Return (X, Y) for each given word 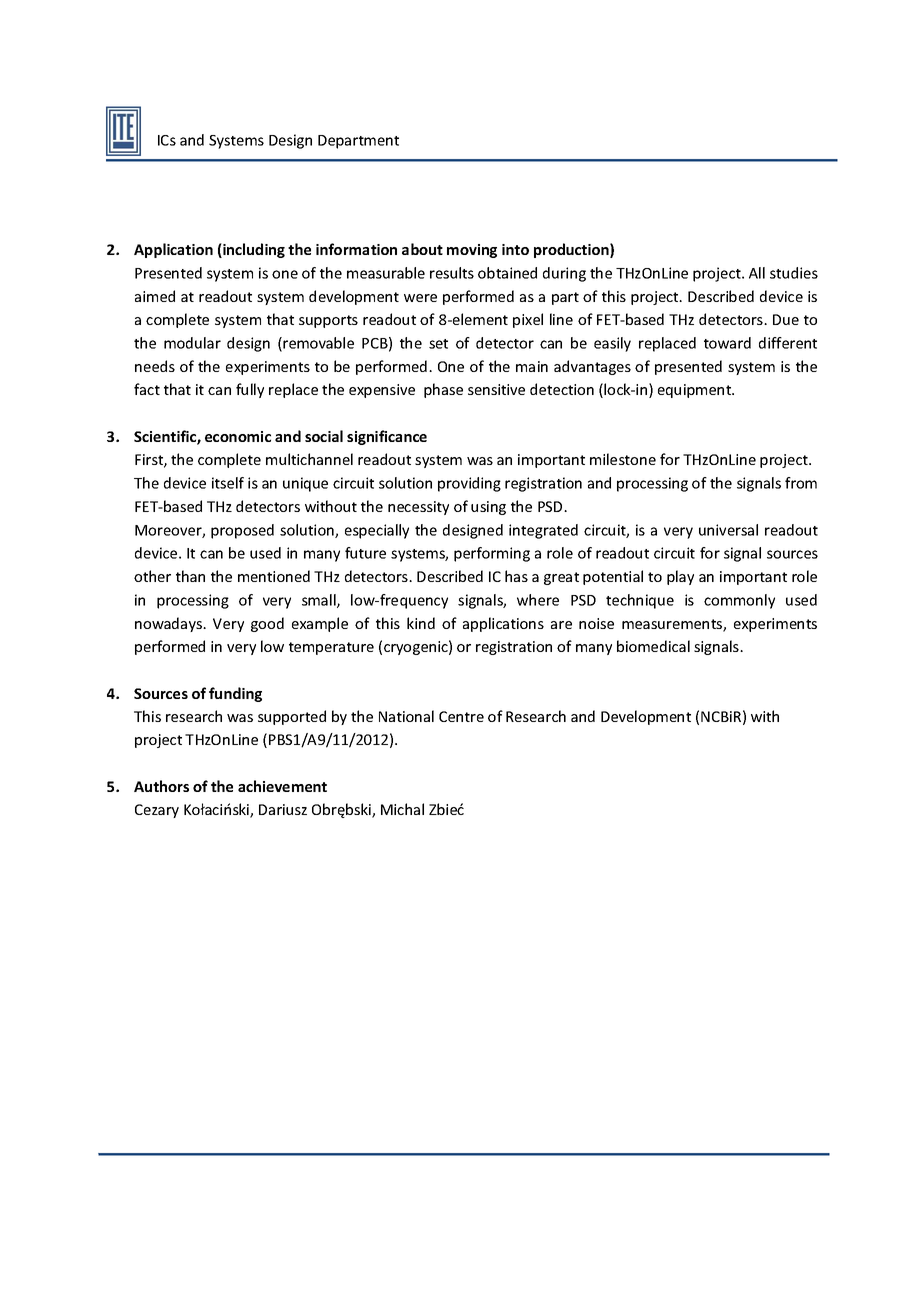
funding (235, 694)
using (488, 508)
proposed (242, 531)
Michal (402, 809)
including (253, 250)
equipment (696, 391)
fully (250, 390)
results (452, 273)
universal (728, 530)
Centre (461, 716)
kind (421, 623)
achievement (282, 786)
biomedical (653, 646)
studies (794, 273)
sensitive (496, 389)
